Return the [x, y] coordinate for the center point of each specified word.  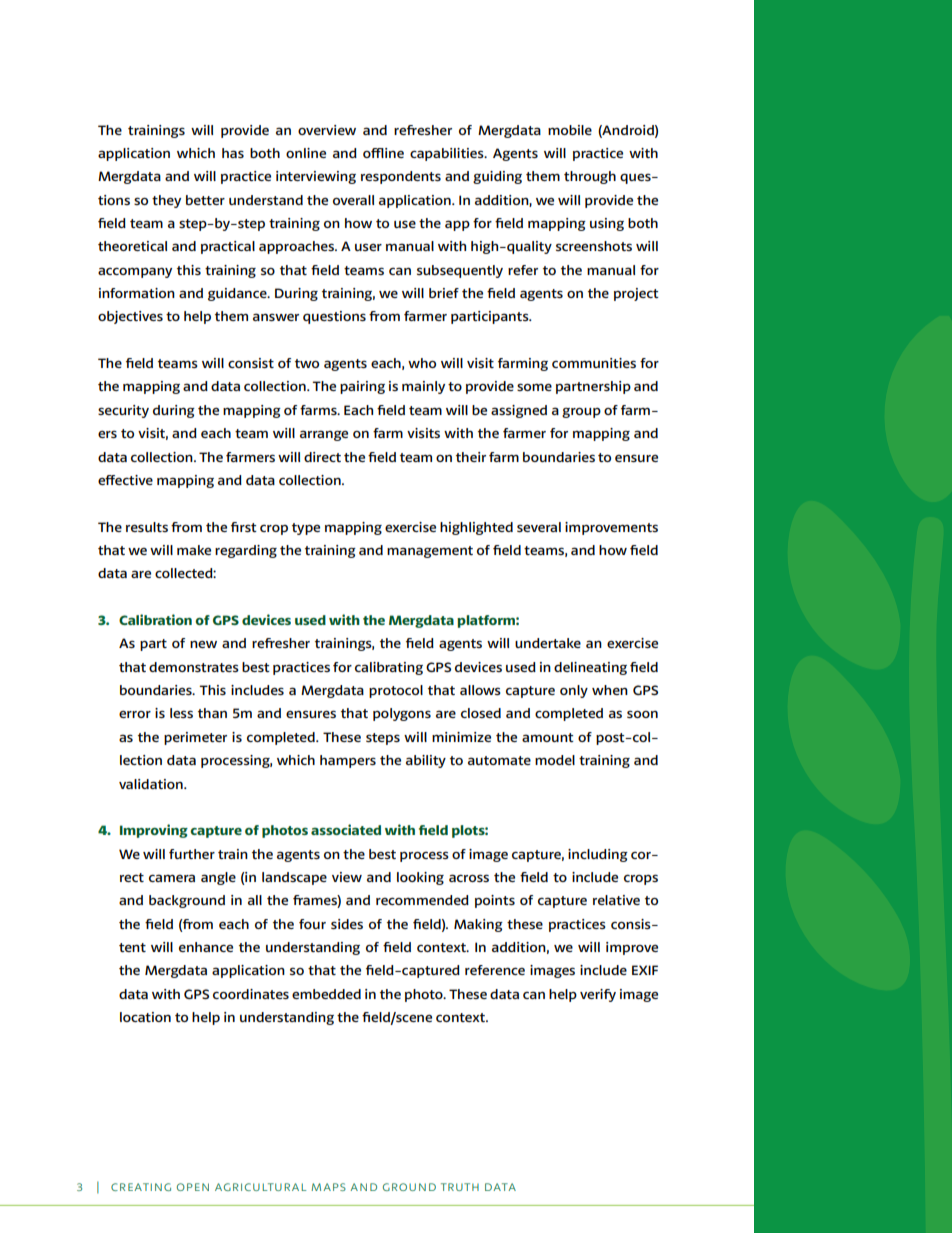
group [581, 413]
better [205, 200]
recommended [422, 900]
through [590, 177]
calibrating [389, 668]
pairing [362, 387]
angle [218, 878]
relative [616, 900]
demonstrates [194, 667]
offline [383, 153]
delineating [590, 668]
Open [193, 1187]
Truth [460, 1187]
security [123, 411]
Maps [328, 1187]
